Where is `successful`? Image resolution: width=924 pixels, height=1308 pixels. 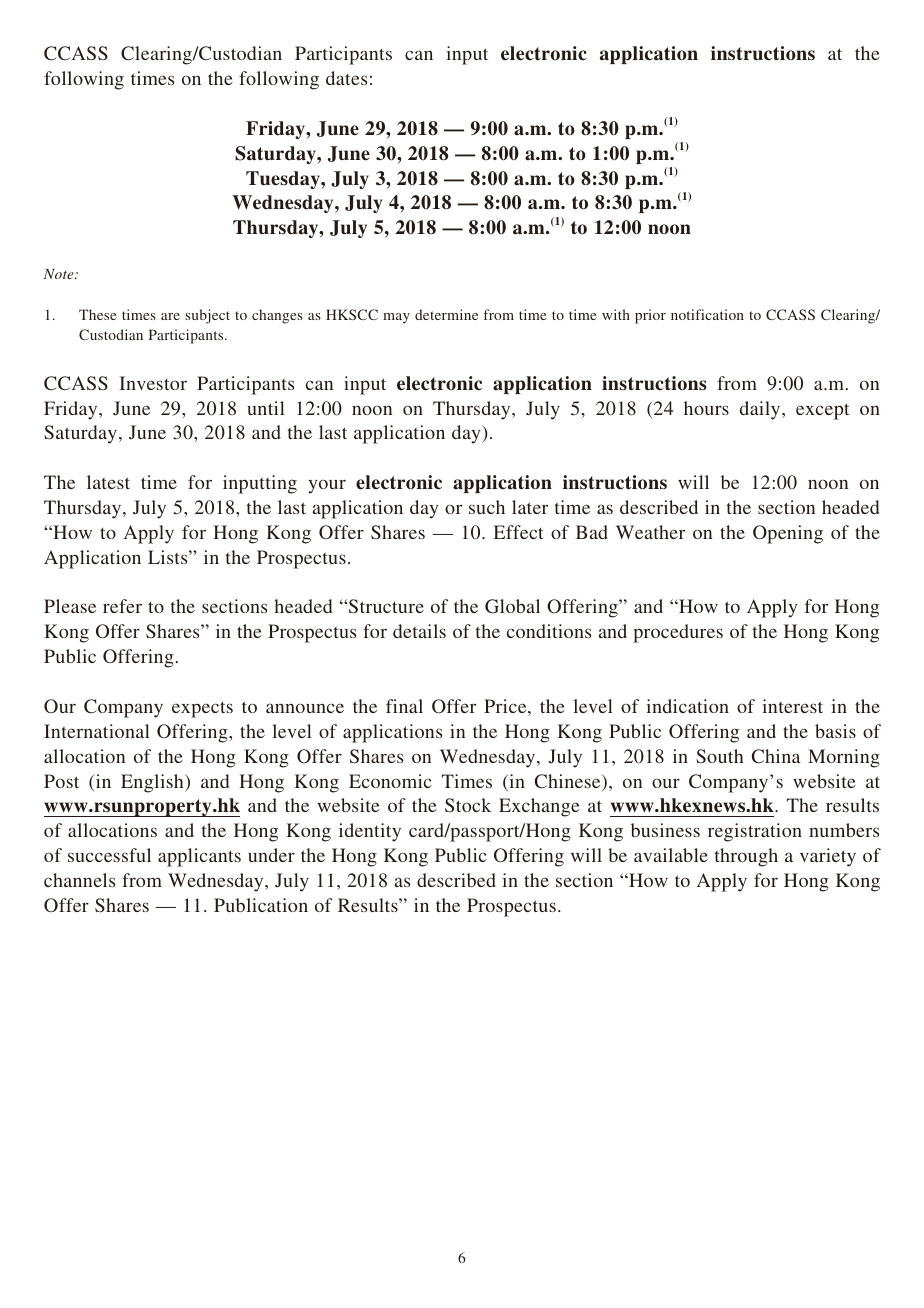 successful is located at coordinates (109, 855).
